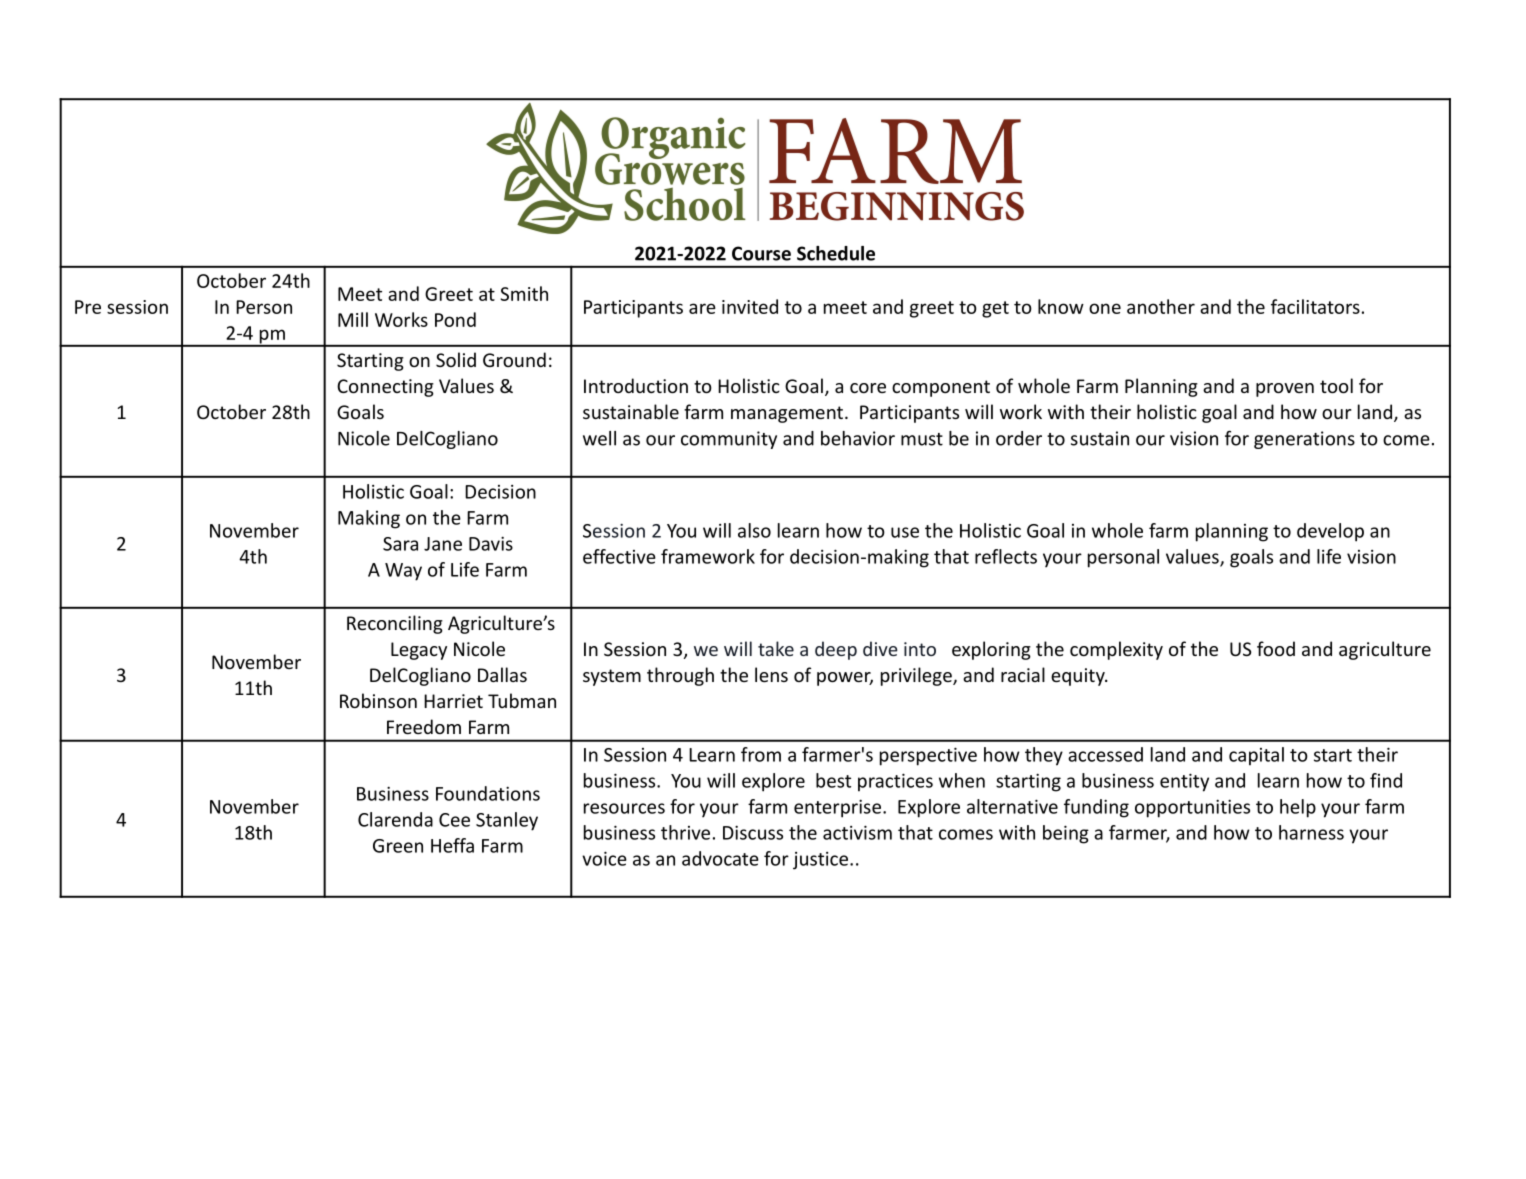 The width and height of the document is (1526, 1179). Describe the element at coordinates (761, 754) in the document. I see `from` at that location.
